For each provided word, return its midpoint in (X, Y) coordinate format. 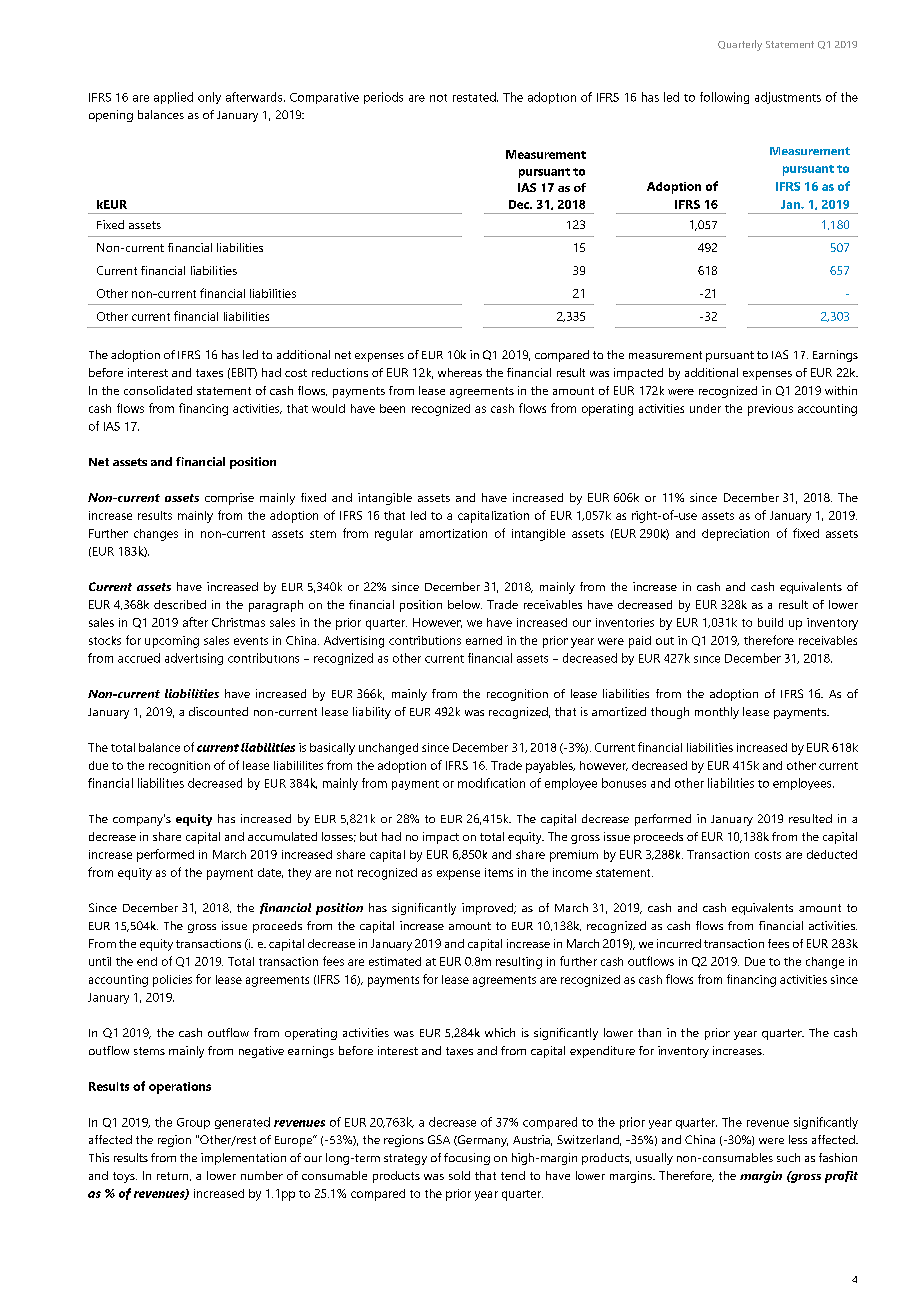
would (328, 408)
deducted (832, 854)
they (299, 874)
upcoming (172, 642)
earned (484, 640)
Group (193, 1123)
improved (488, 909)
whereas (460, 372)
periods (383, 98)
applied (173, 98)
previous (770, 410)
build (770, 622)
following (724, 98)
